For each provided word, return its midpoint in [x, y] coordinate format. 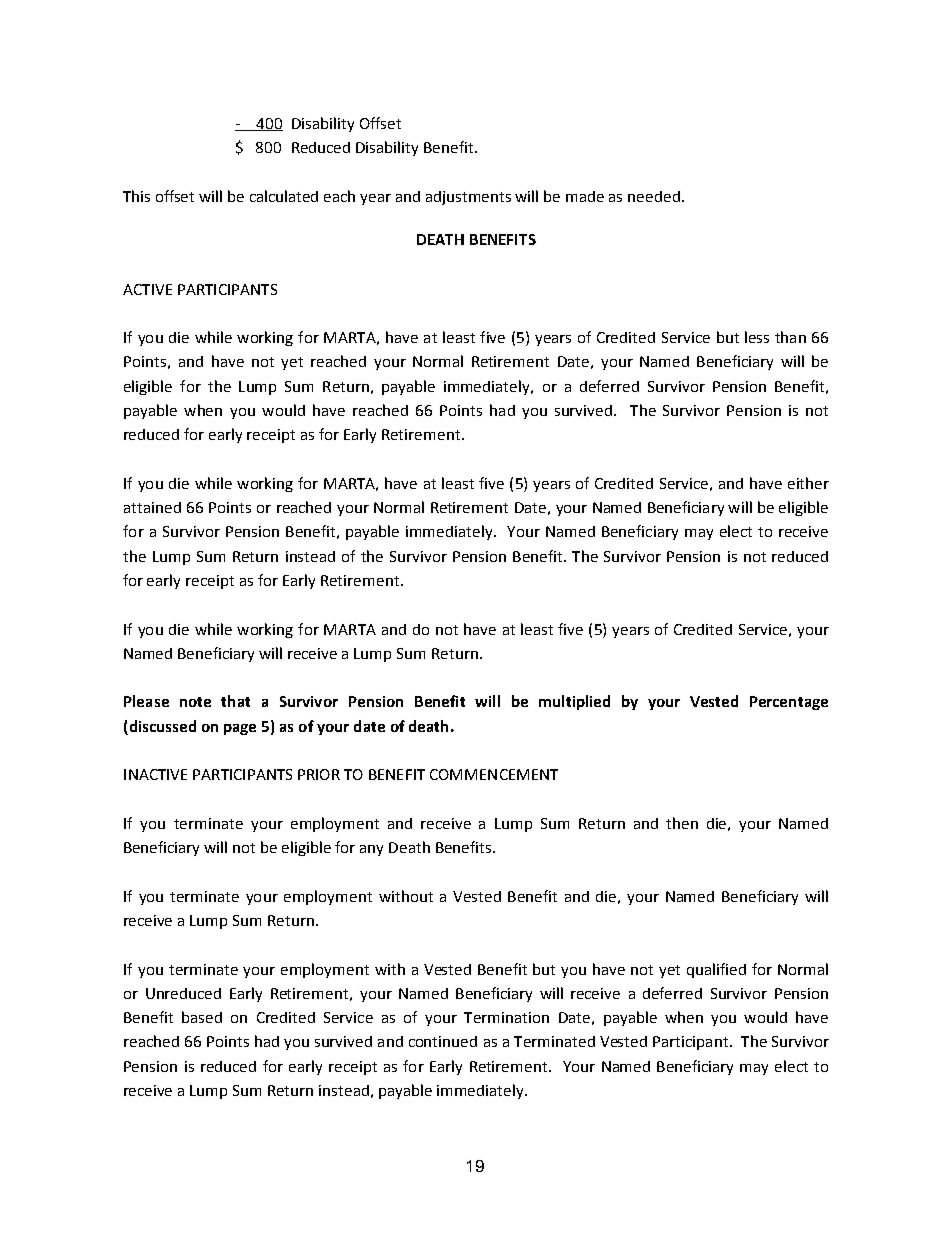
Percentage [789, 703]
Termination [506, 1017]
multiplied [574, 702]
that [235, 701]
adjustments [468, 198]
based [202, 1017]
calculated [284, 196]
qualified [716, 970]
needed [654, 196]
